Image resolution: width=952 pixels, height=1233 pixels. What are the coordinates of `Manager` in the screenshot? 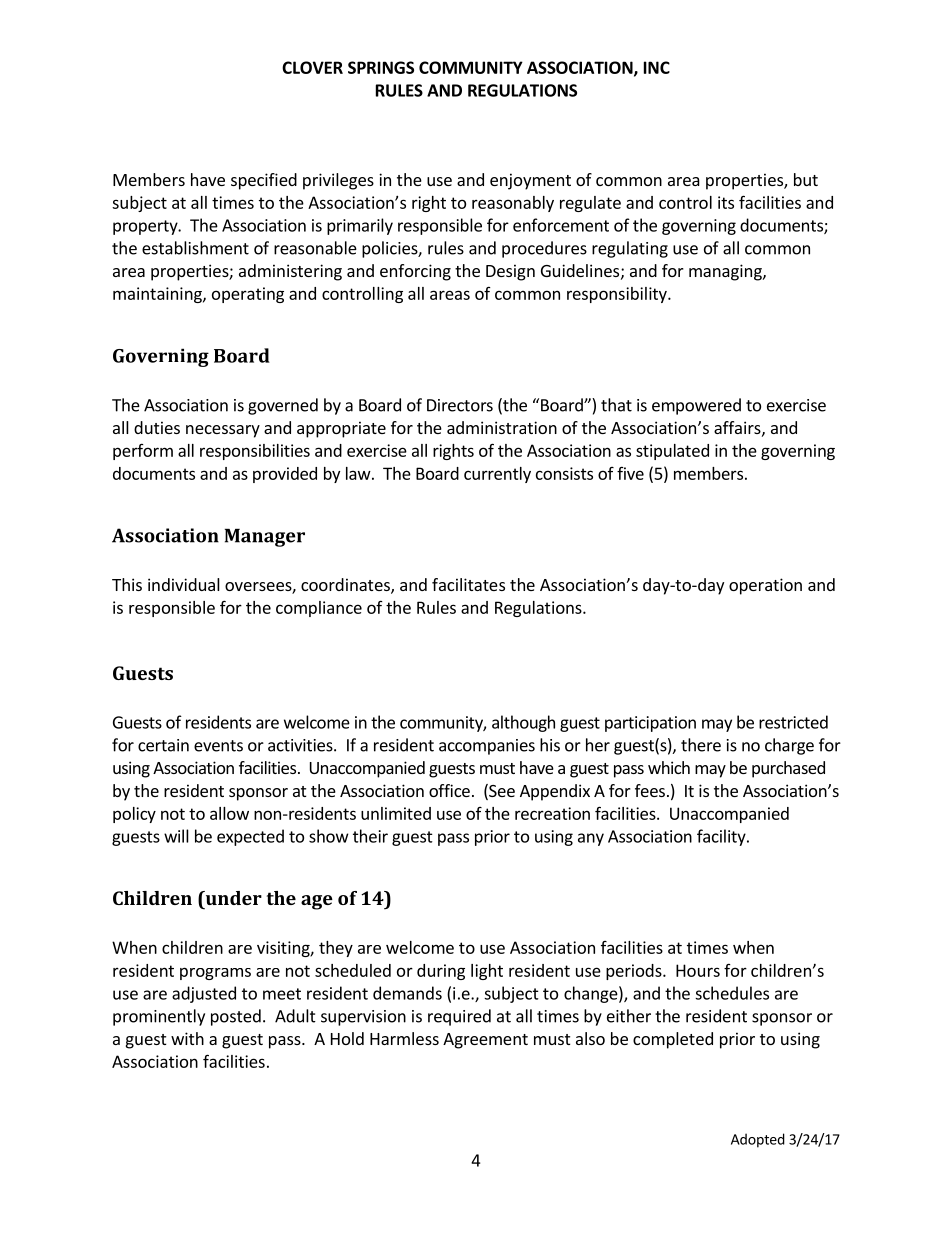 It's located at (265, 538).
